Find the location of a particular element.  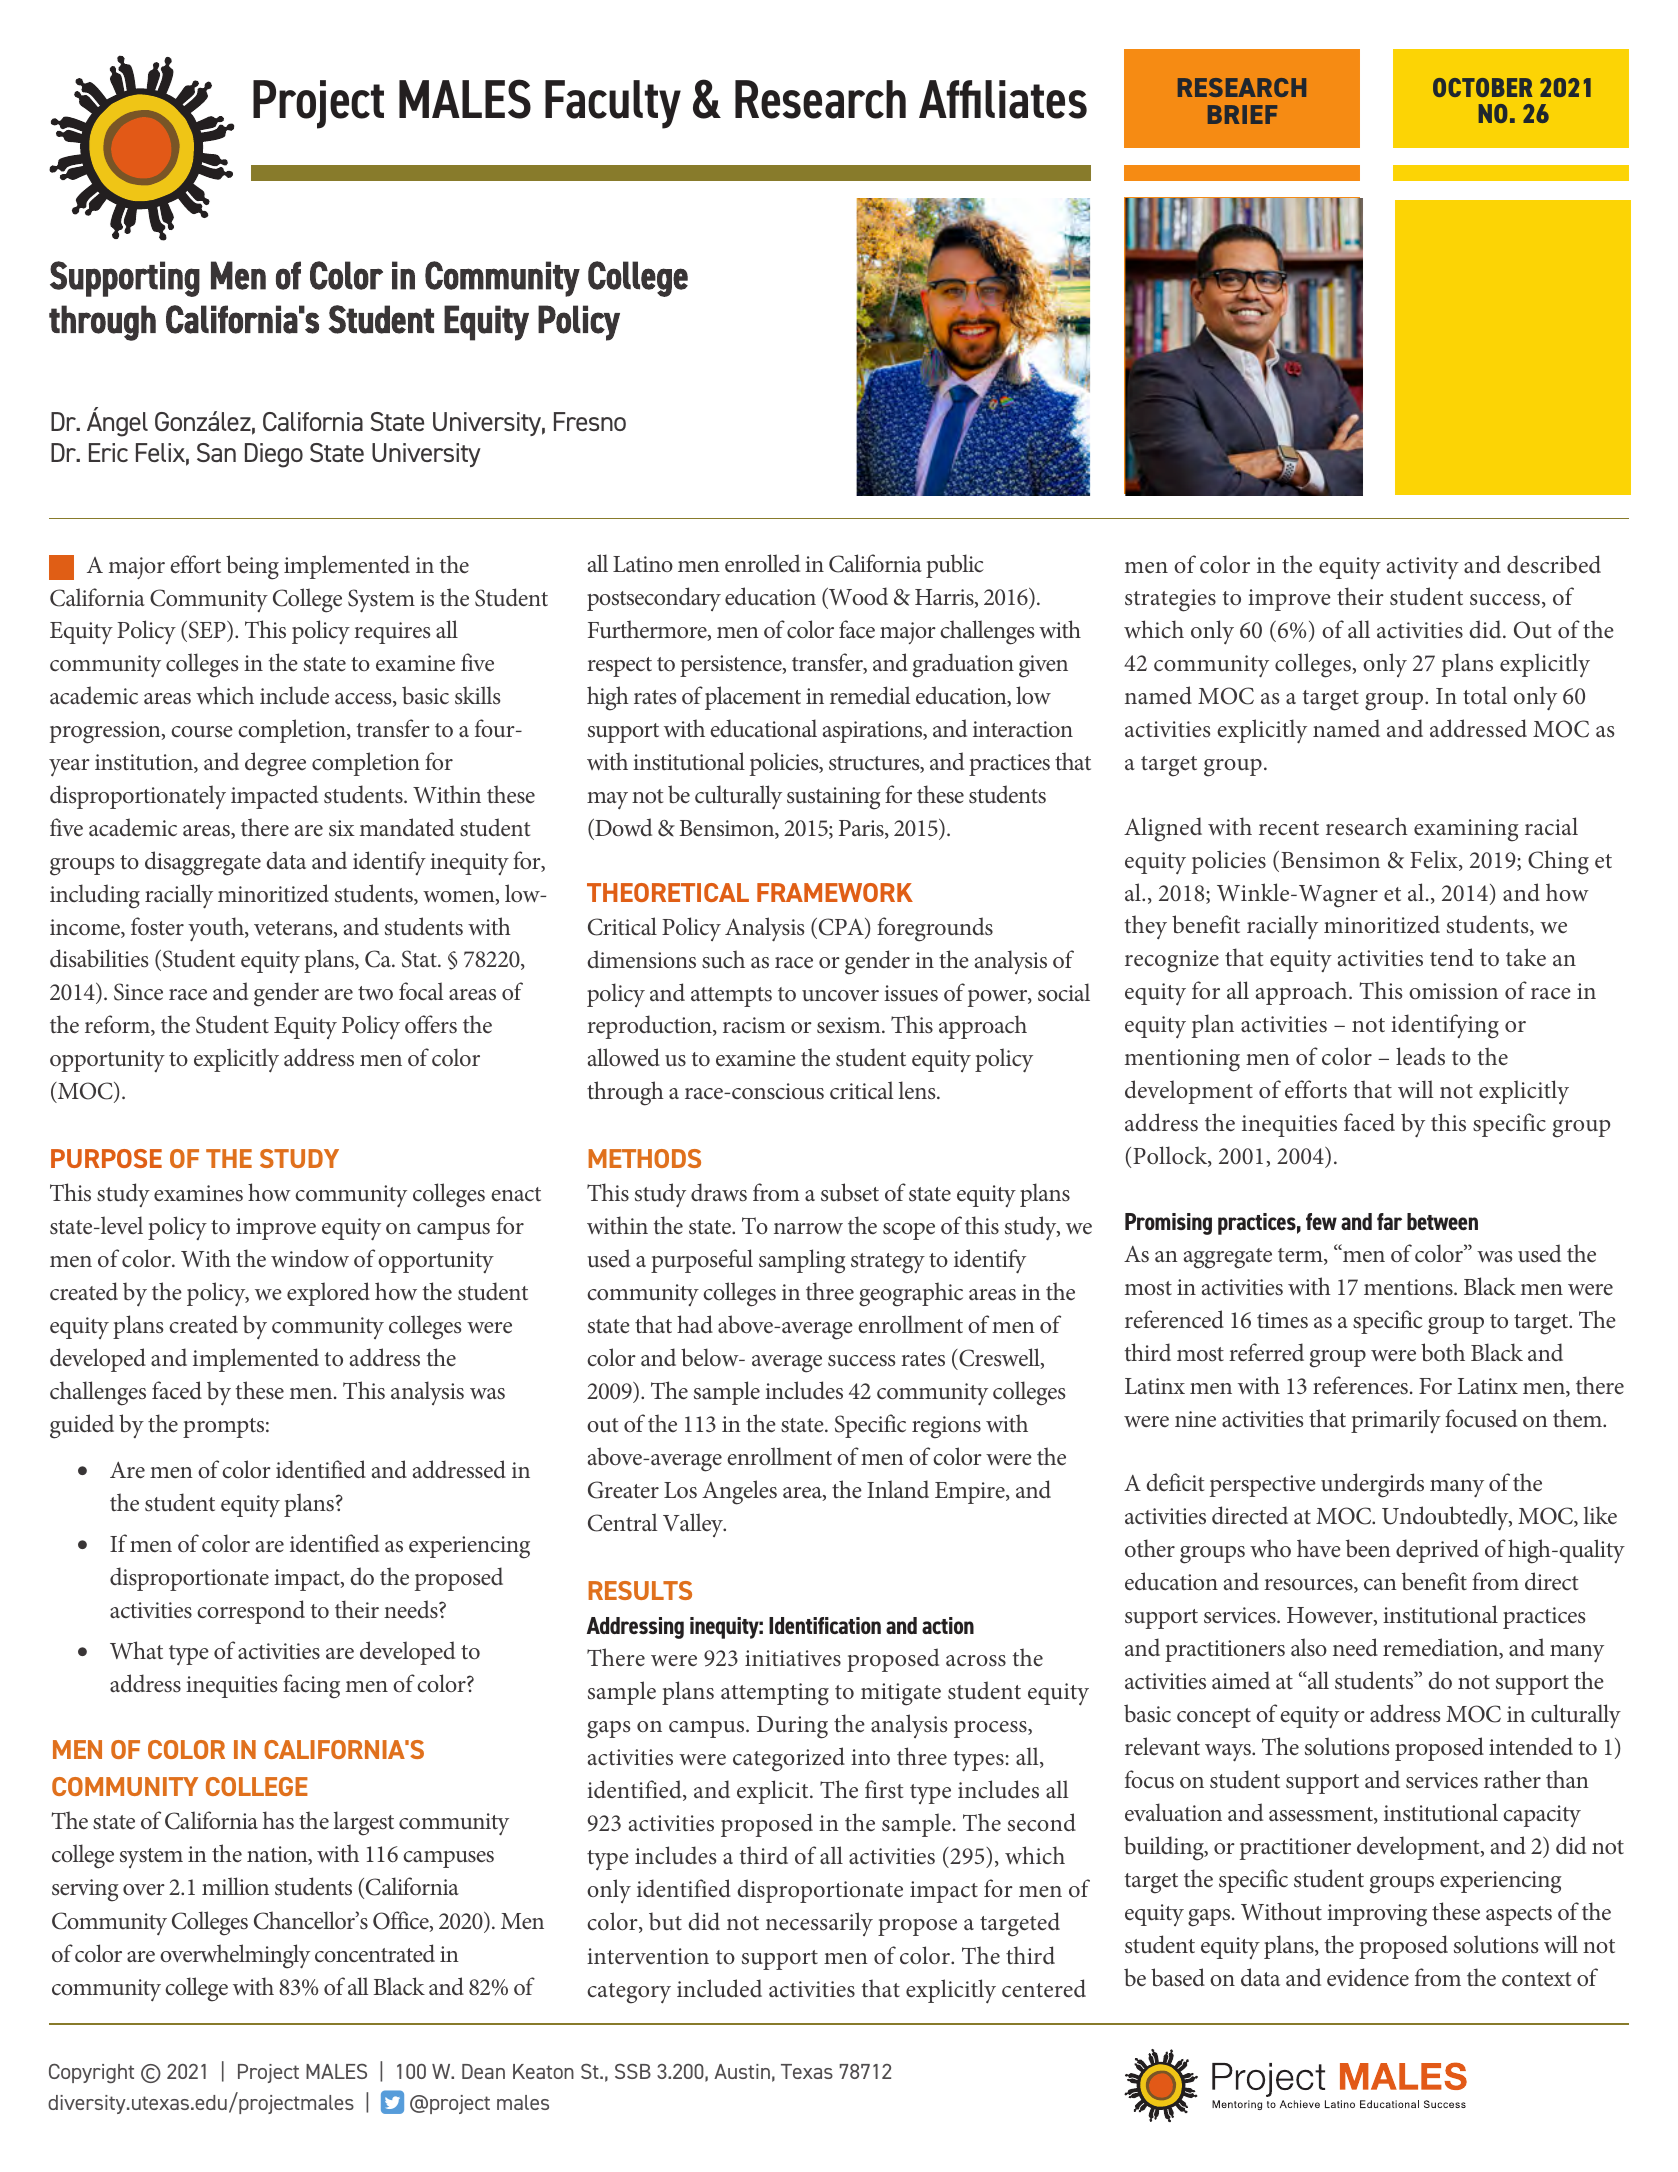

OCTOBER is located at coordinates (1482, 87).
